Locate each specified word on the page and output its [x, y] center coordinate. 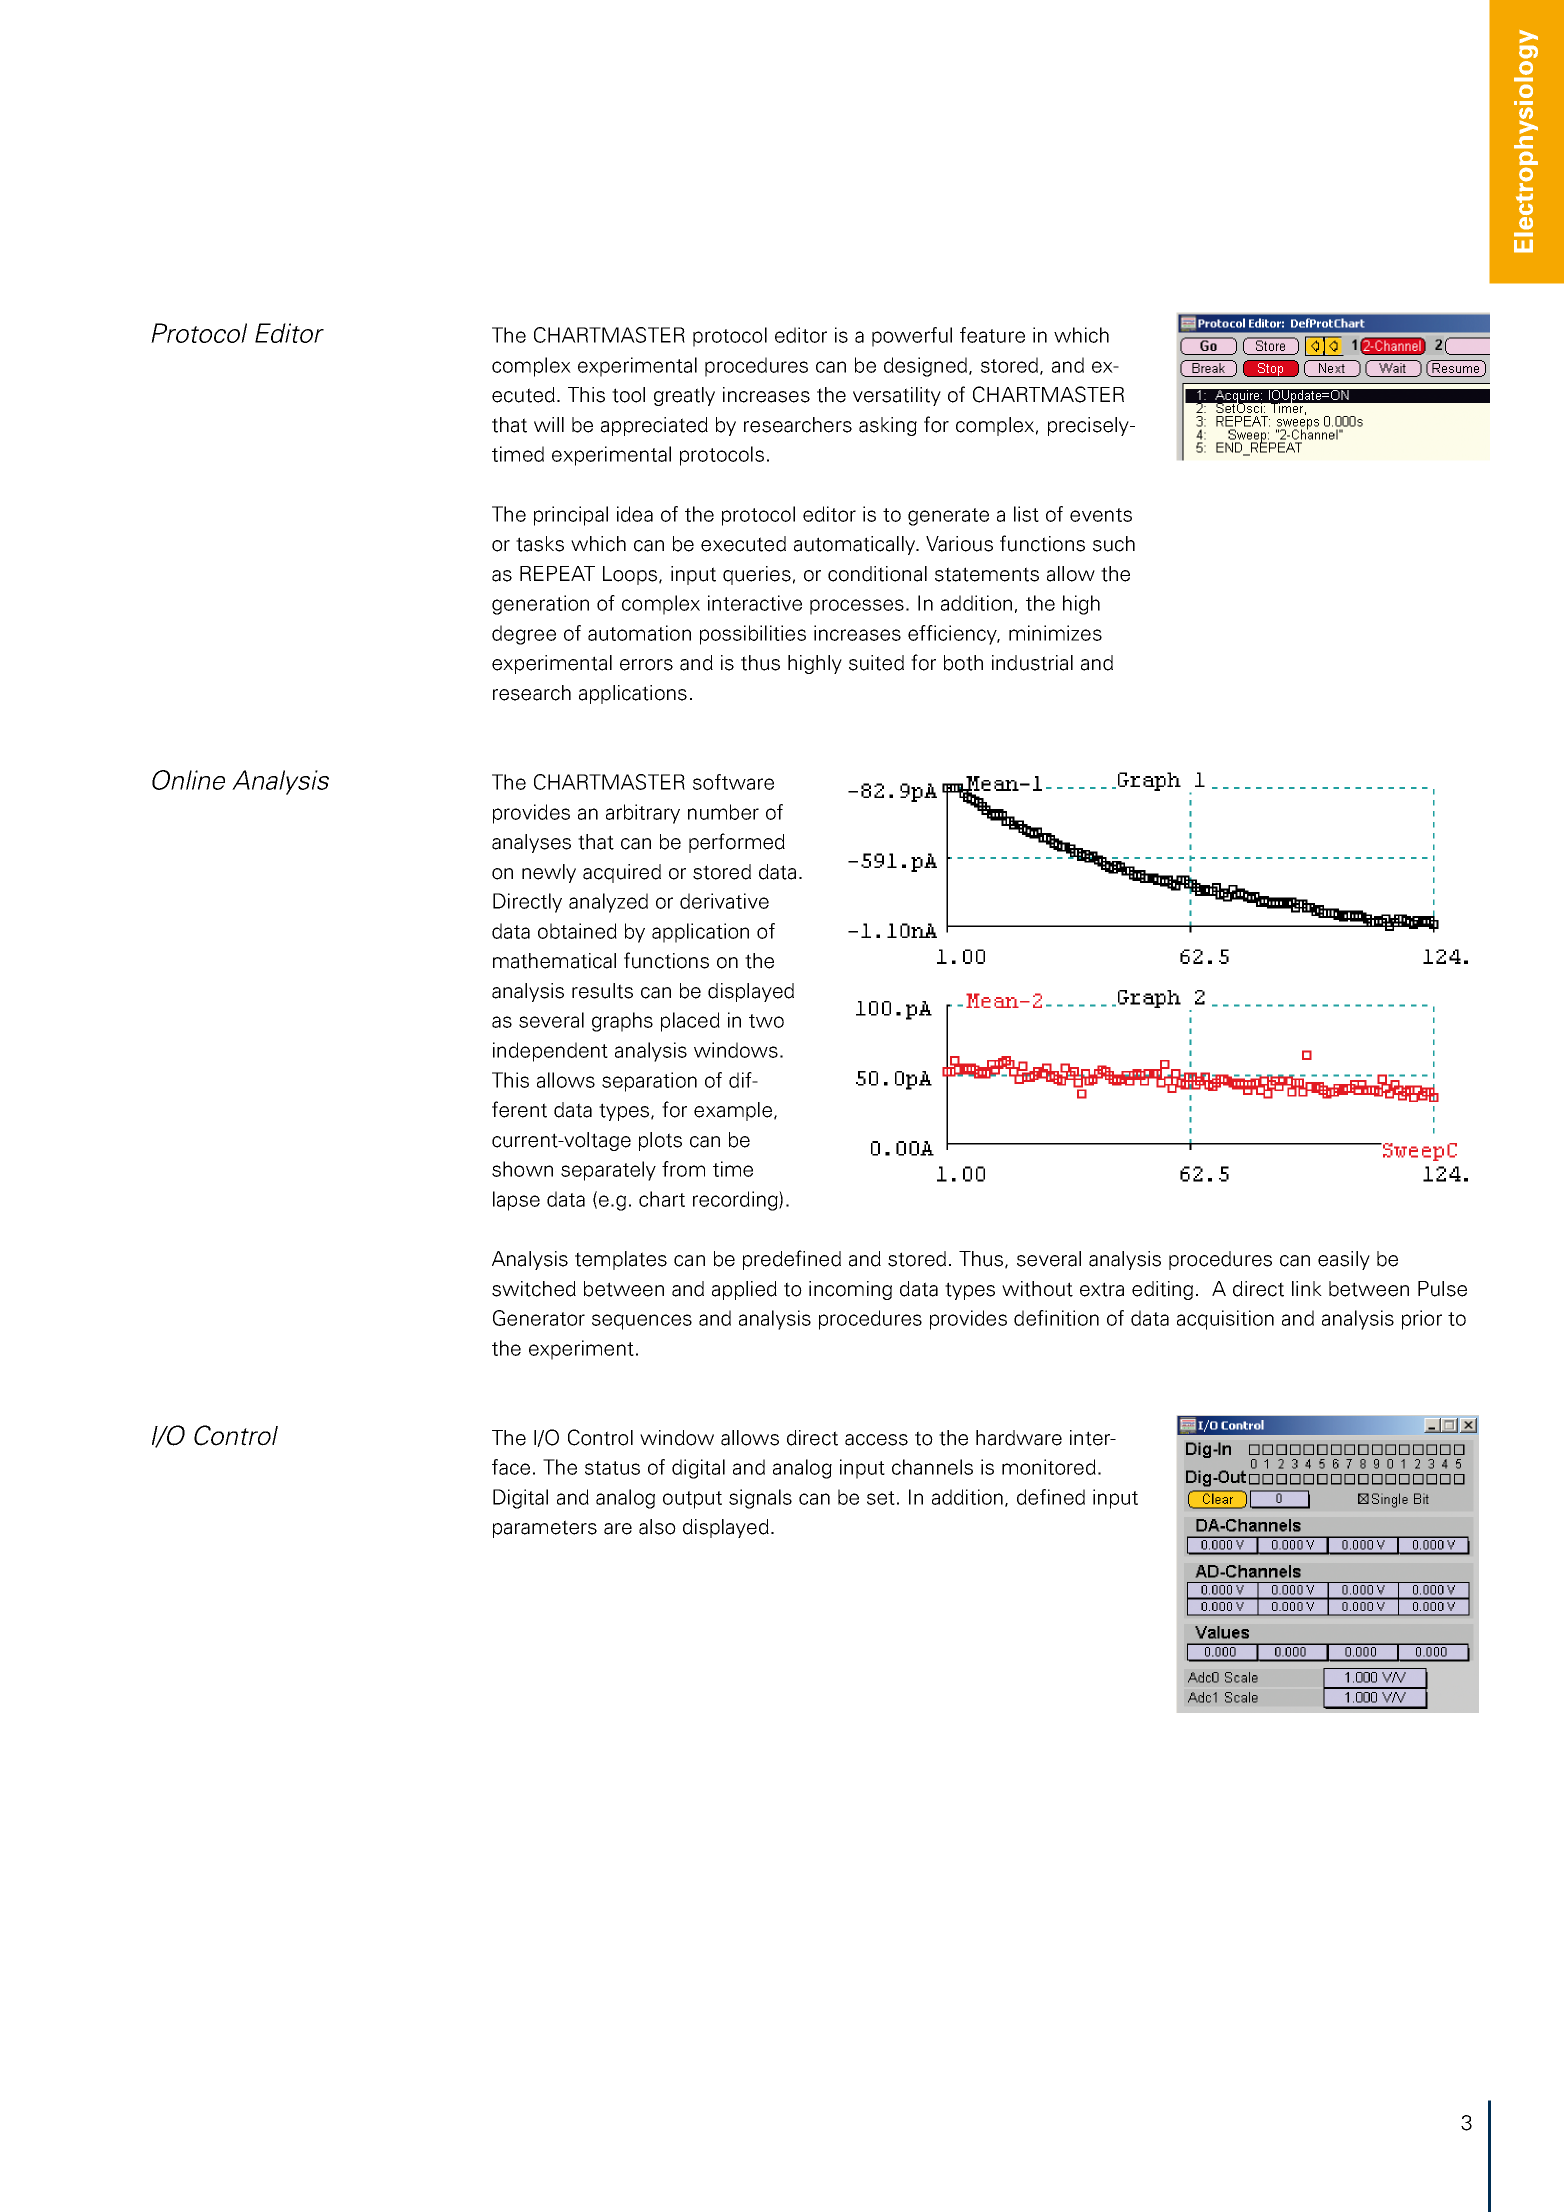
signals [760, 1499]
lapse [516, 1201]
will [549, 424]
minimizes [1055, 633]
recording [736, 1201]
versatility [897, 396]
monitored [1049, 1467]
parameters [545, 1529]
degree [524, 635]
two [766, 1021]
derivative [724, 901]
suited [876, 663]
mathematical [554, 961]
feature [992, 335]
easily [1344, 1260]
